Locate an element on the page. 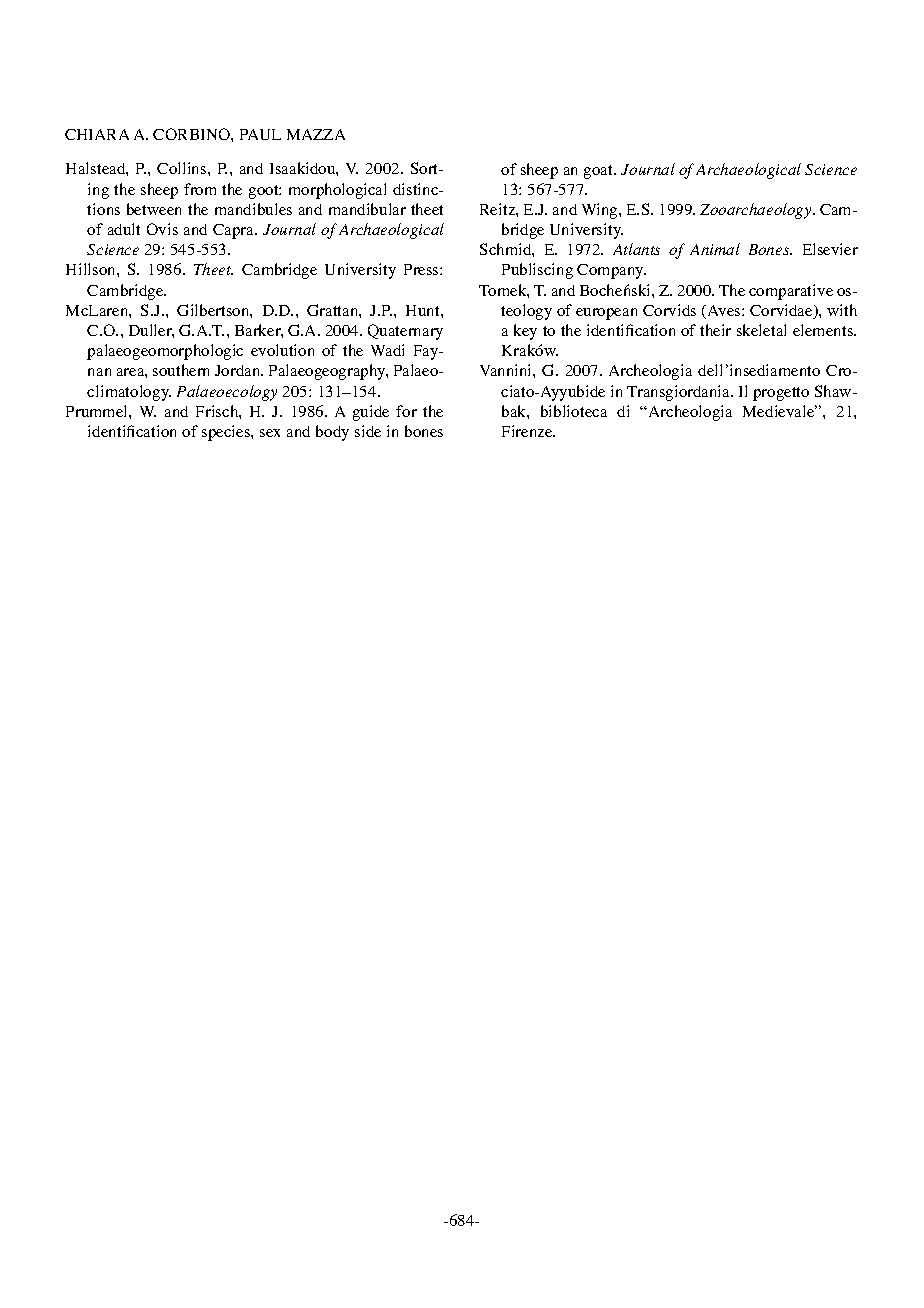 Image resolution: width=924 pixels, height=1308 pixels. Ovis is located at coordinates (162, 229).
